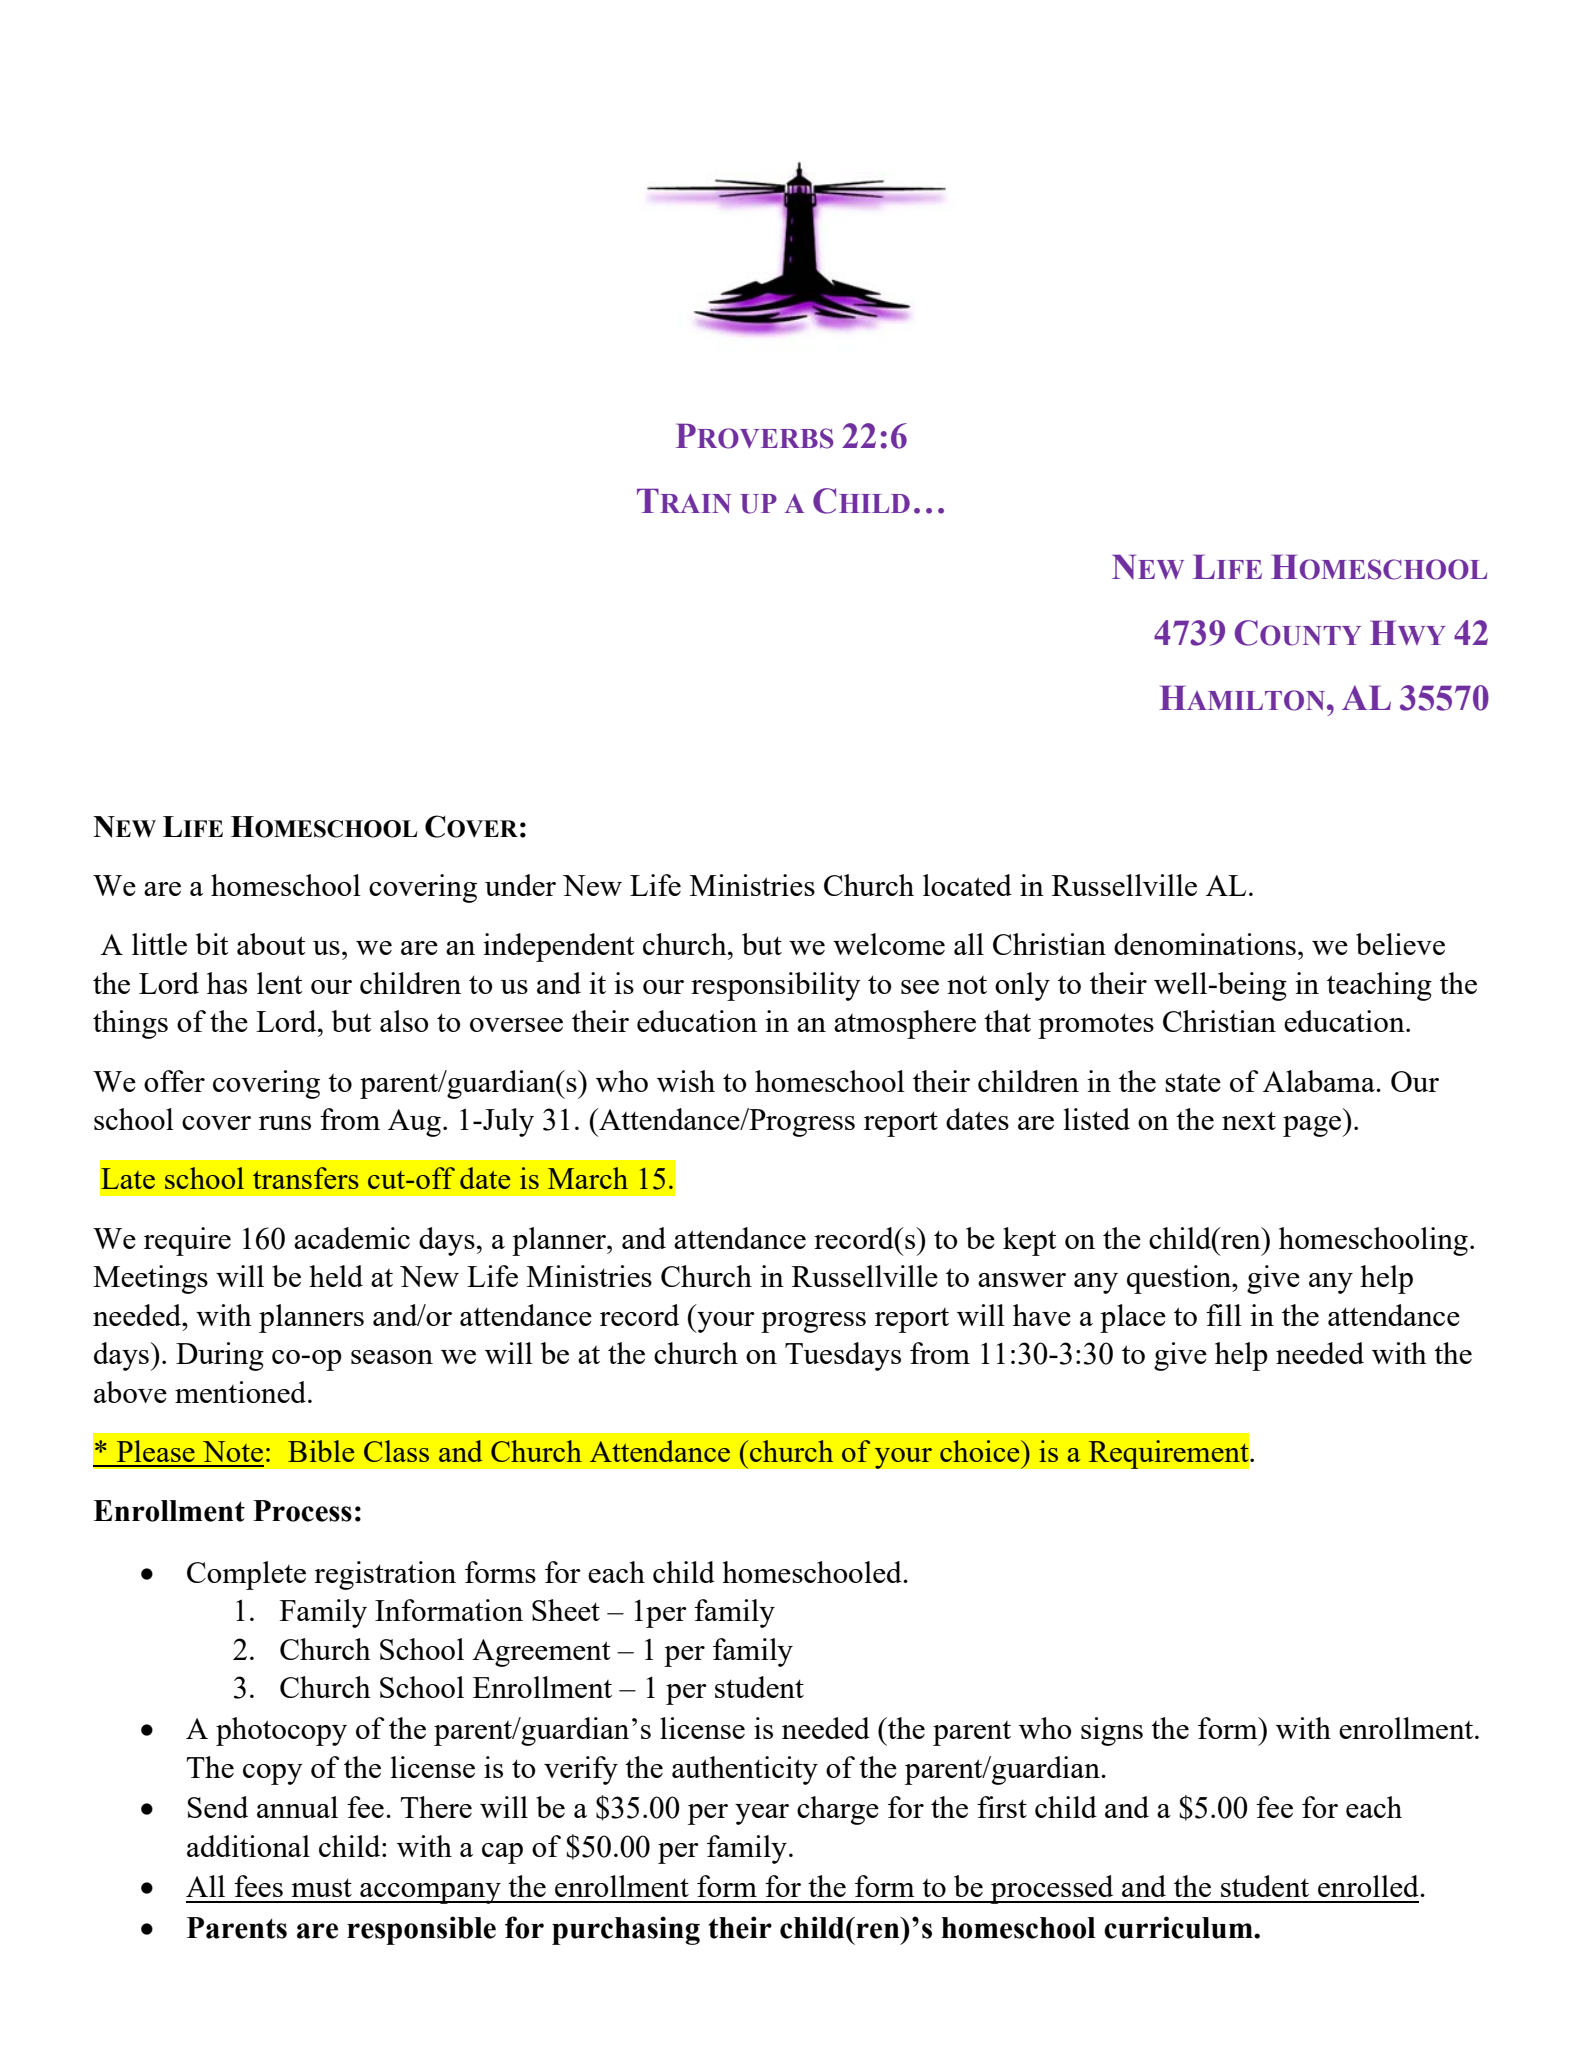 This page has height=2049, width=1583. I want to click on fees, so click(258, 1886).
